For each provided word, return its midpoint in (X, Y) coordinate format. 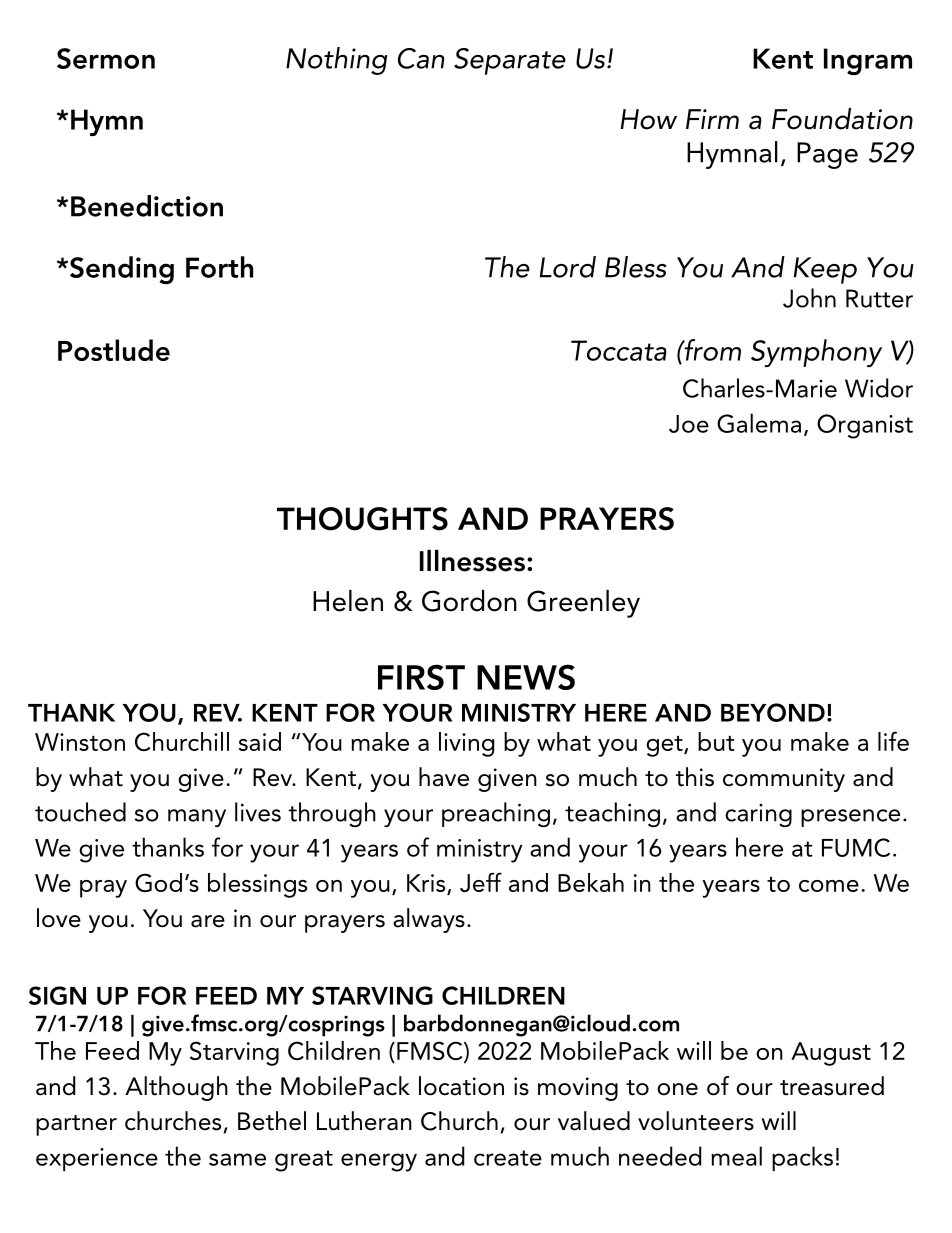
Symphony (816, 353)
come (829, 886)
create (508, 1158)
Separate (510, 61)
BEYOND (773, 712)
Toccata (619, 350)
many (197, 818)
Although (176, 1088)
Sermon (106, 58)
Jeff (481, 882)
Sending (120, 270)
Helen (348, 601)
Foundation (842, 119)
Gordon (469, 601)
